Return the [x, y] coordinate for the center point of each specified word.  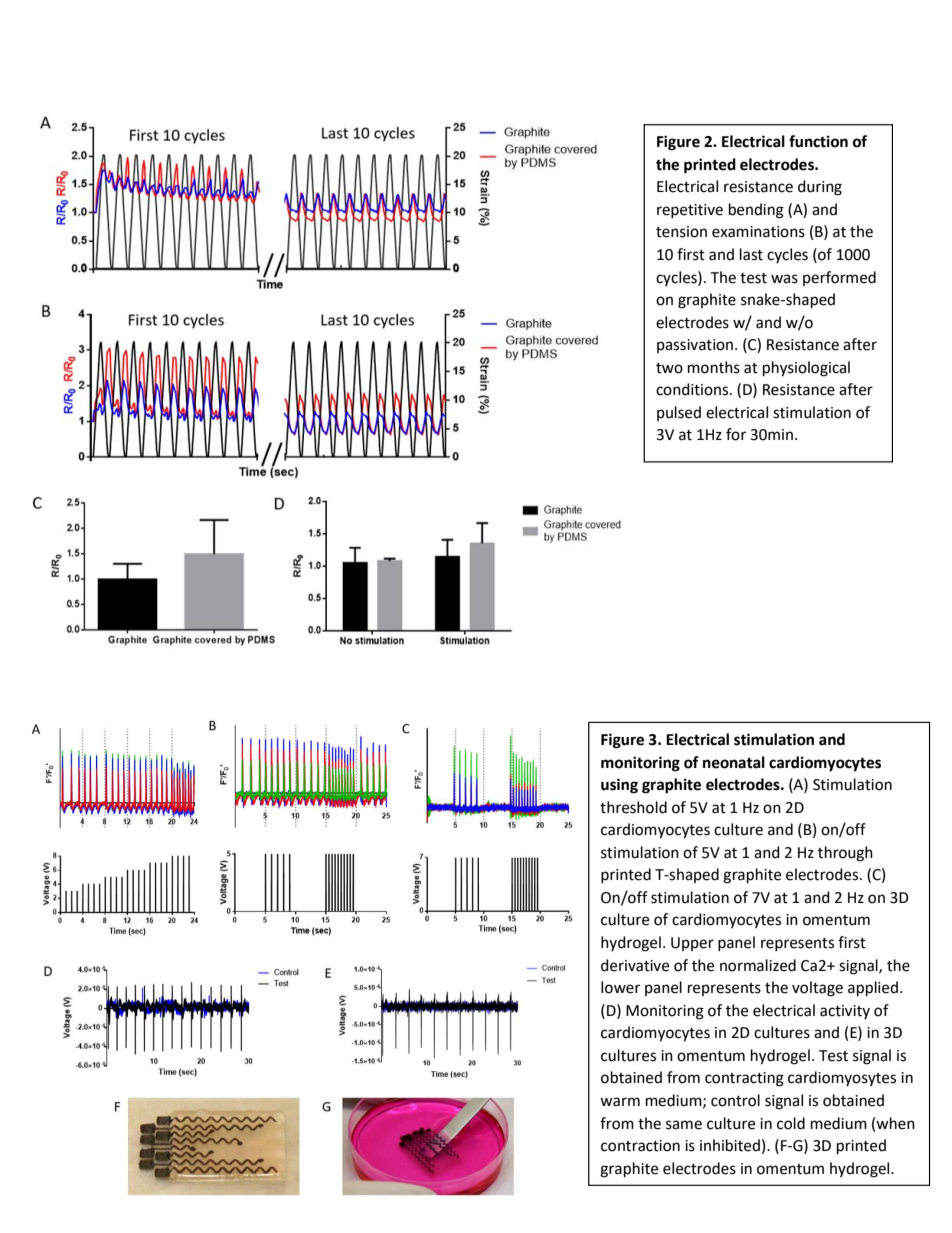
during [820, 188]
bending [756, 211]
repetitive [690, 211]
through [845, 854]
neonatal [734, 762]
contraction [640, 1146]
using [619, 786]
